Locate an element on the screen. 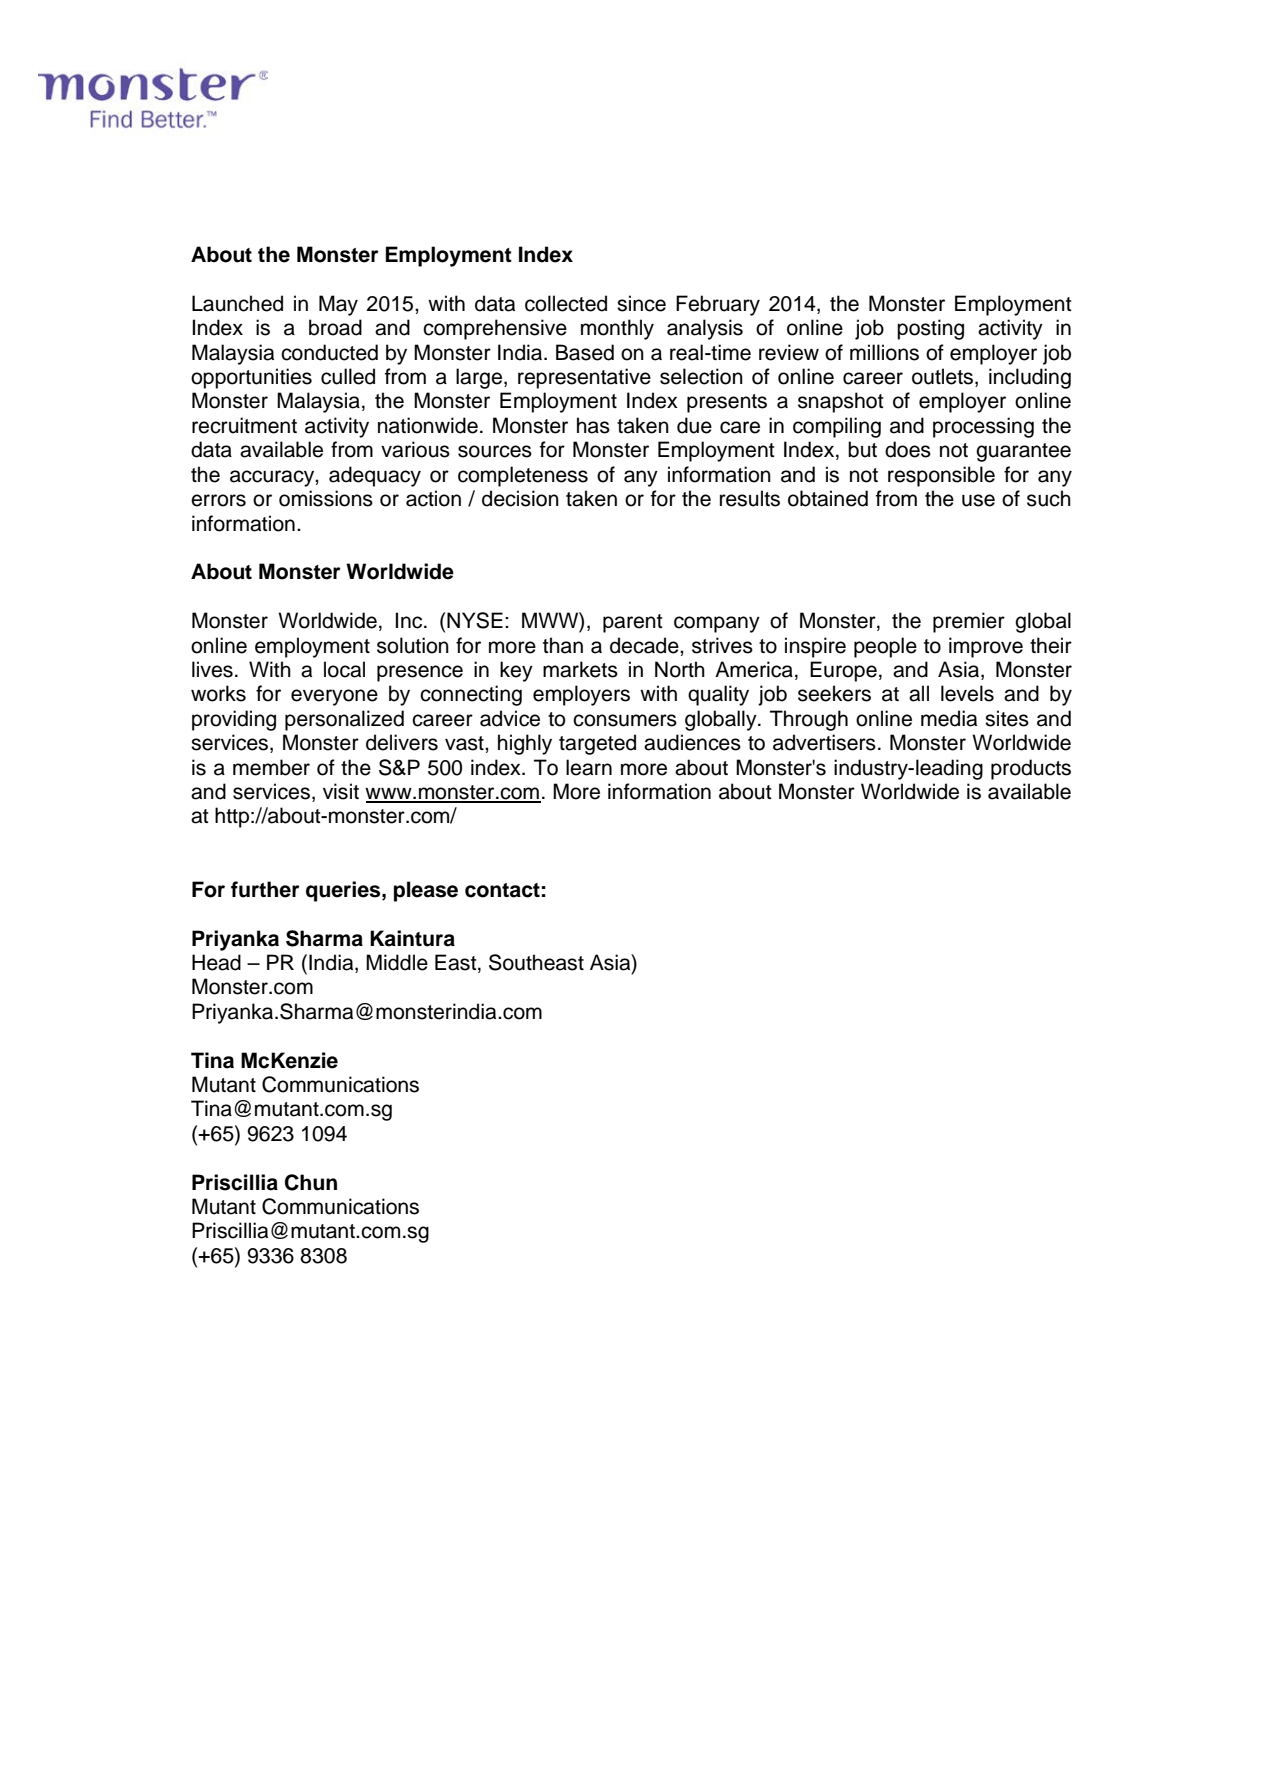 The image size is (1263, 1787). premier is located at coordinates (969, 622).
